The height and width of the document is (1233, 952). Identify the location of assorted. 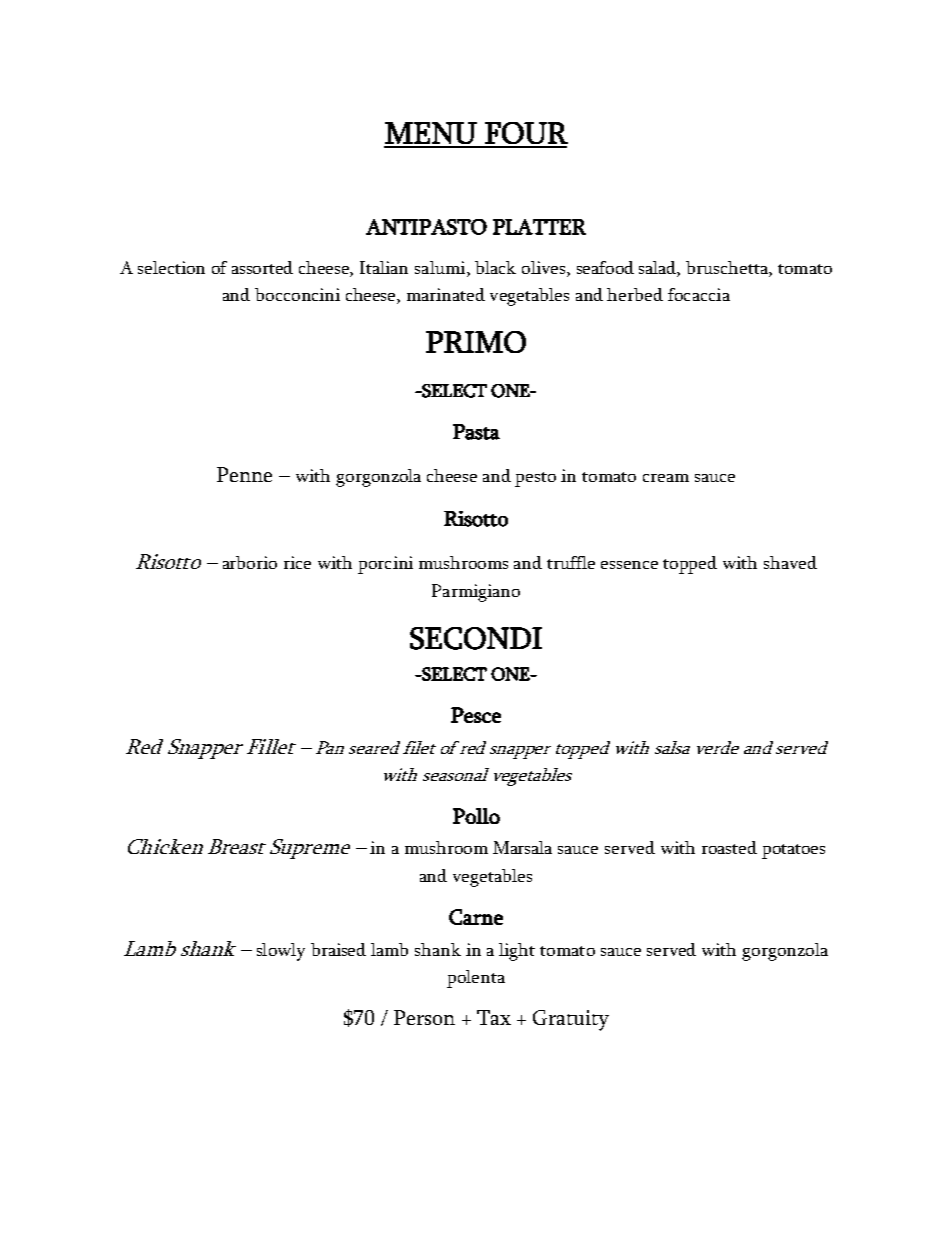
(262, 267).
